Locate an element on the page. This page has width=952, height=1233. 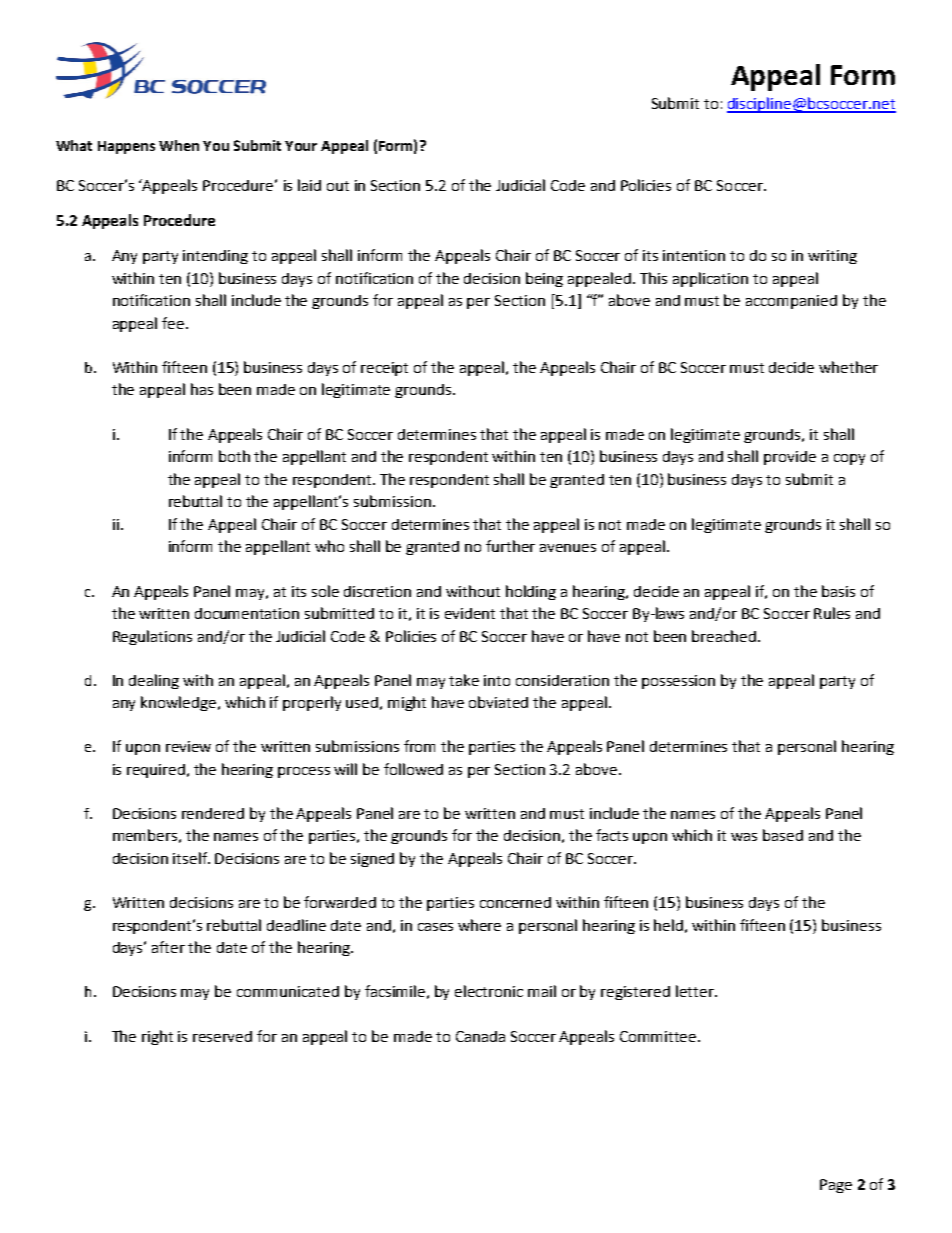
When is located at coordinates (179, 145).
